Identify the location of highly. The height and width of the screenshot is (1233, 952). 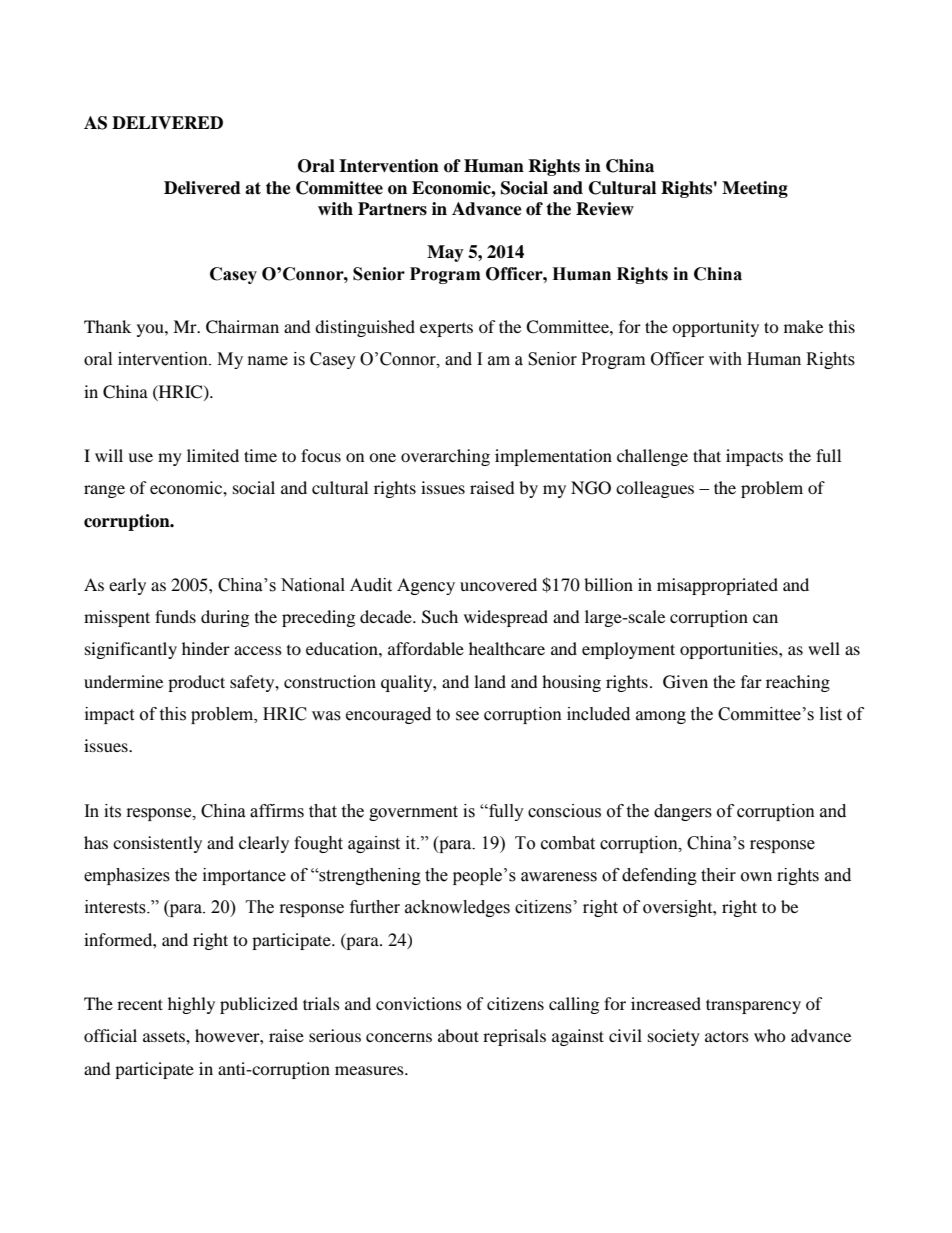
(191, 1005).
